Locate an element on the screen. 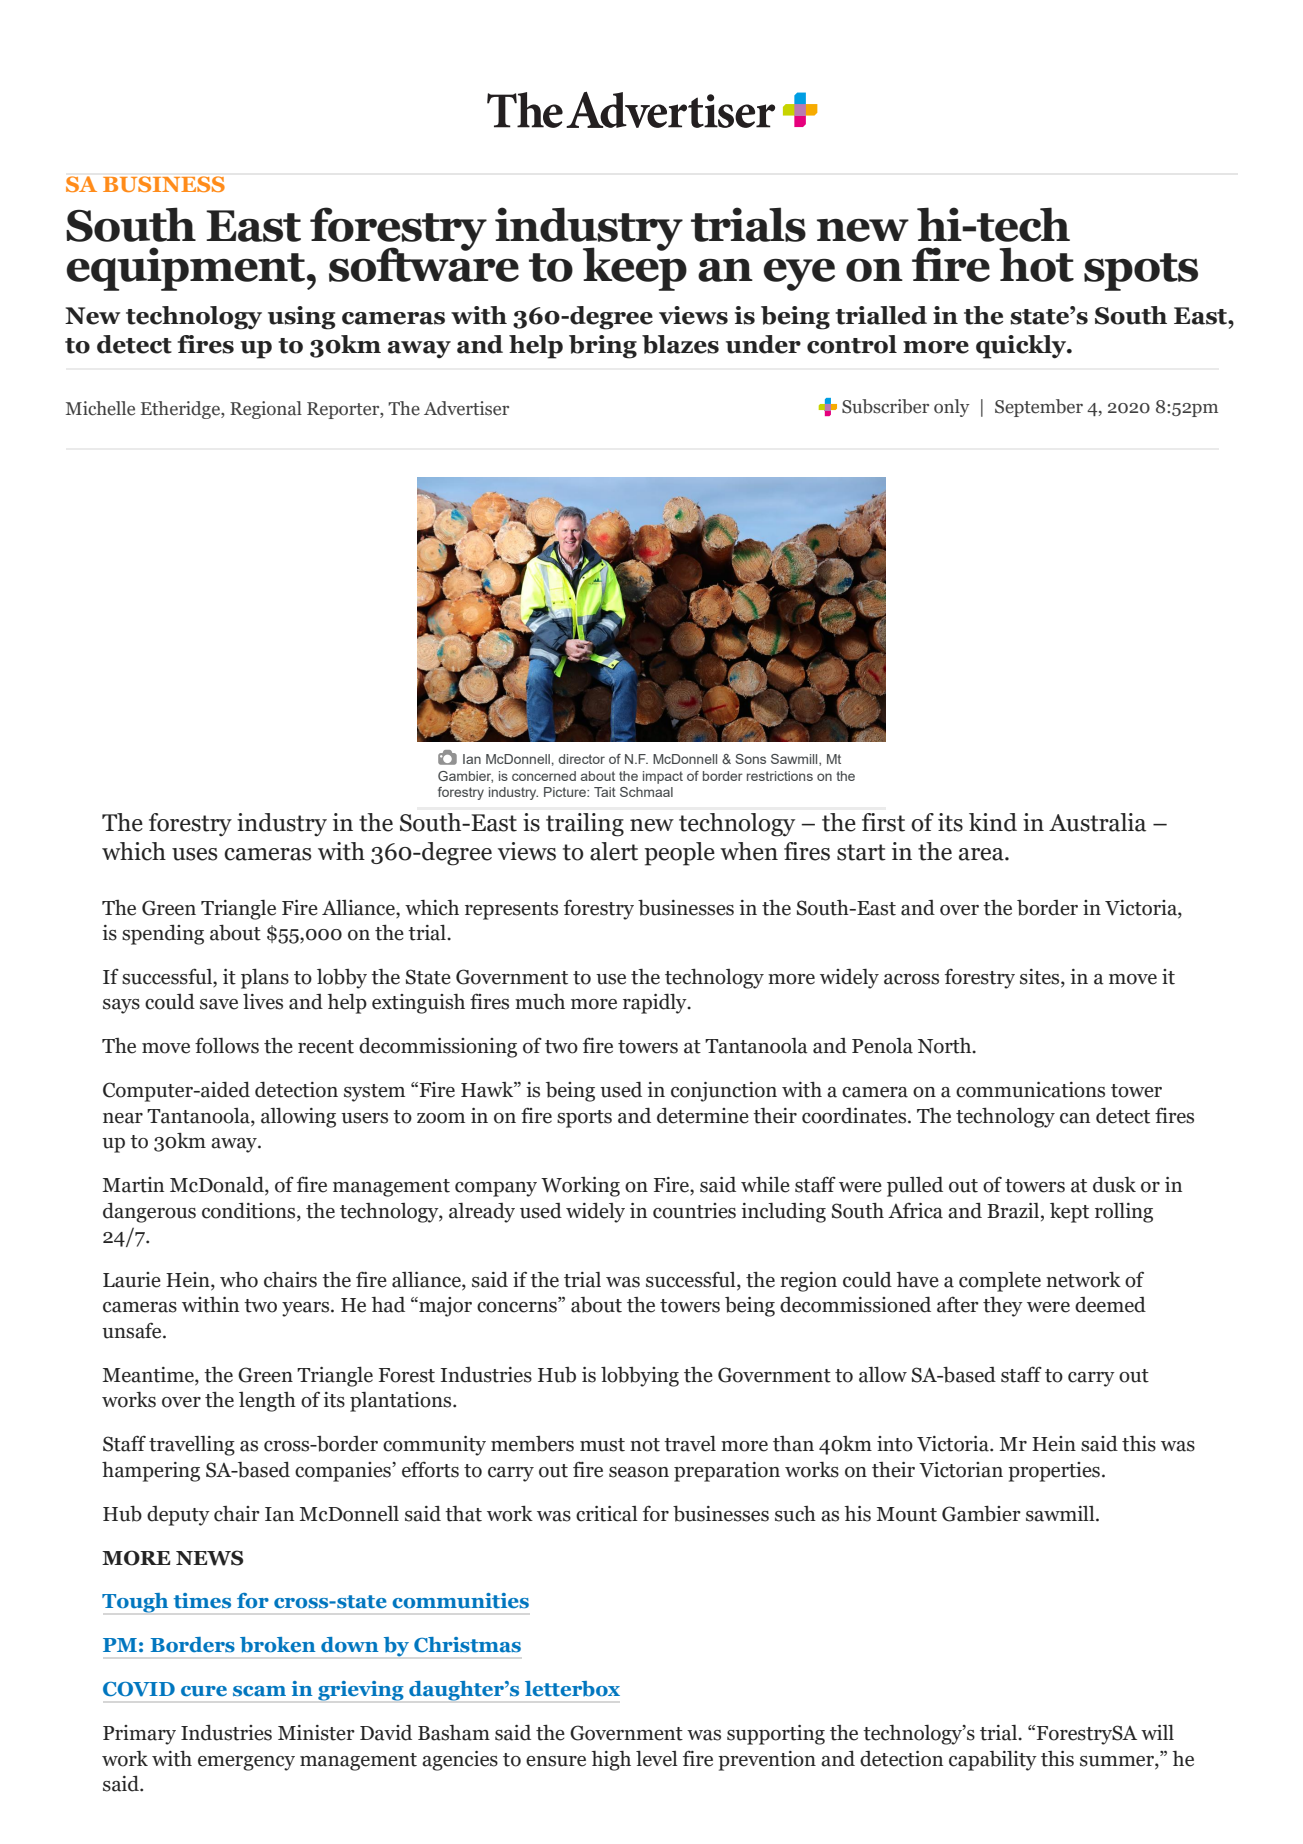  quickly is located at coordinates (1022, 347).
